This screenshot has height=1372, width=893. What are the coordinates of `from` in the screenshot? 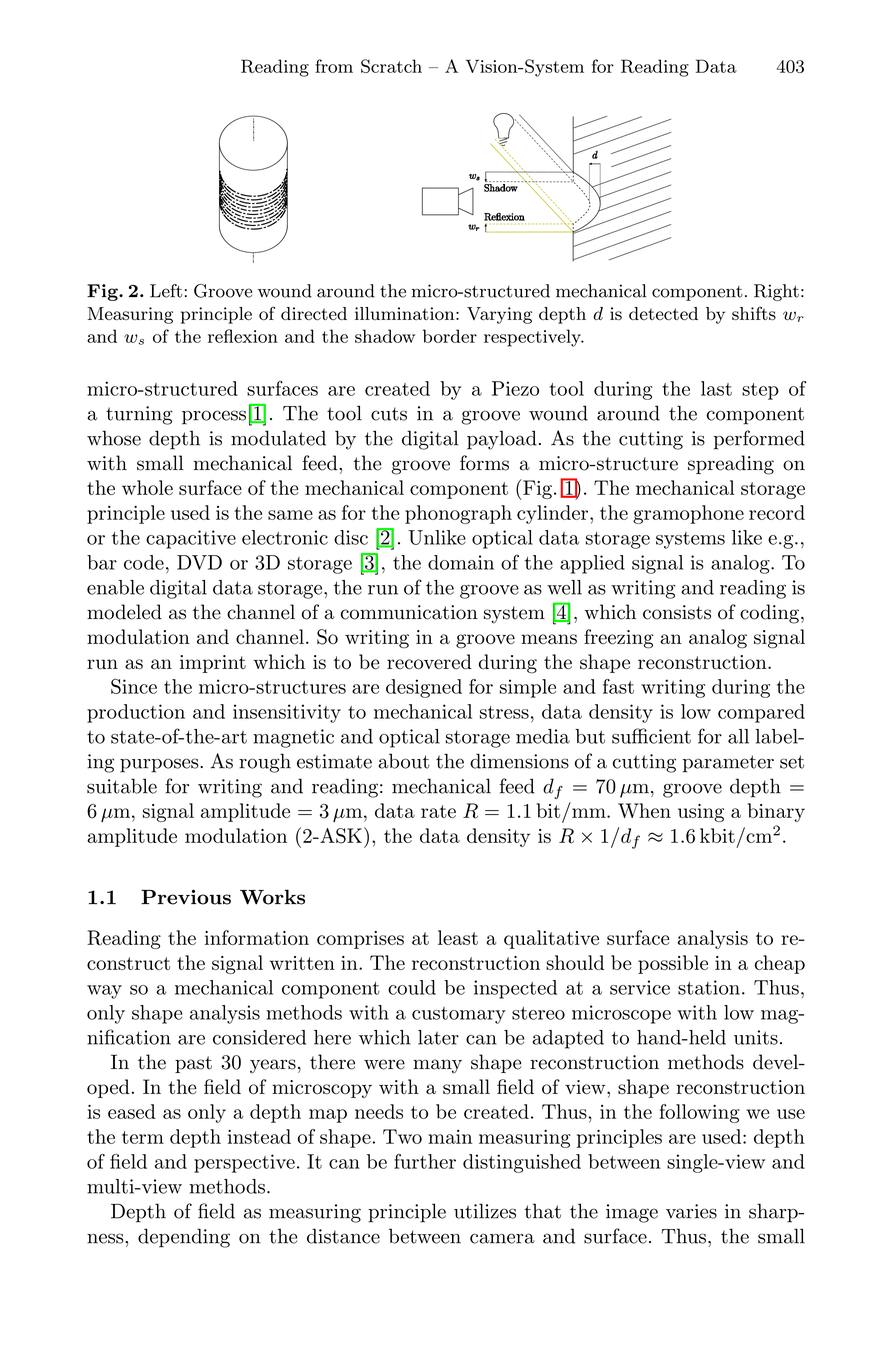 It's located at (334, 66).
